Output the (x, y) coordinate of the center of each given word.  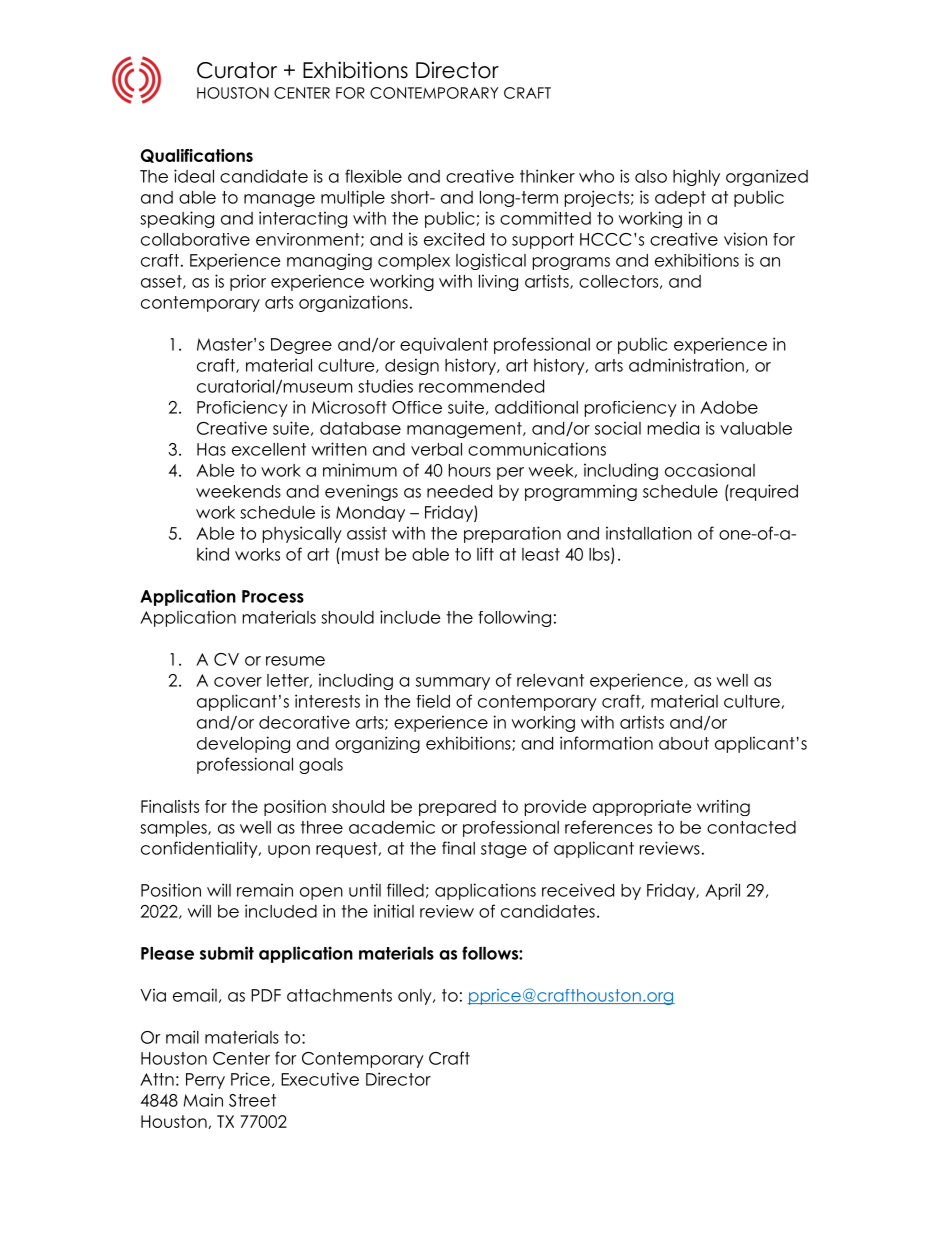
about (684, 743)
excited (454, 239)
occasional (710, 470)
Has (211, 449)
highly (696, 177)
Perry (205, 1081)
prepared (457, 808)
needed (459, 491)
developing (243, 744)
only (416, 997)
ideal (194, 176)
